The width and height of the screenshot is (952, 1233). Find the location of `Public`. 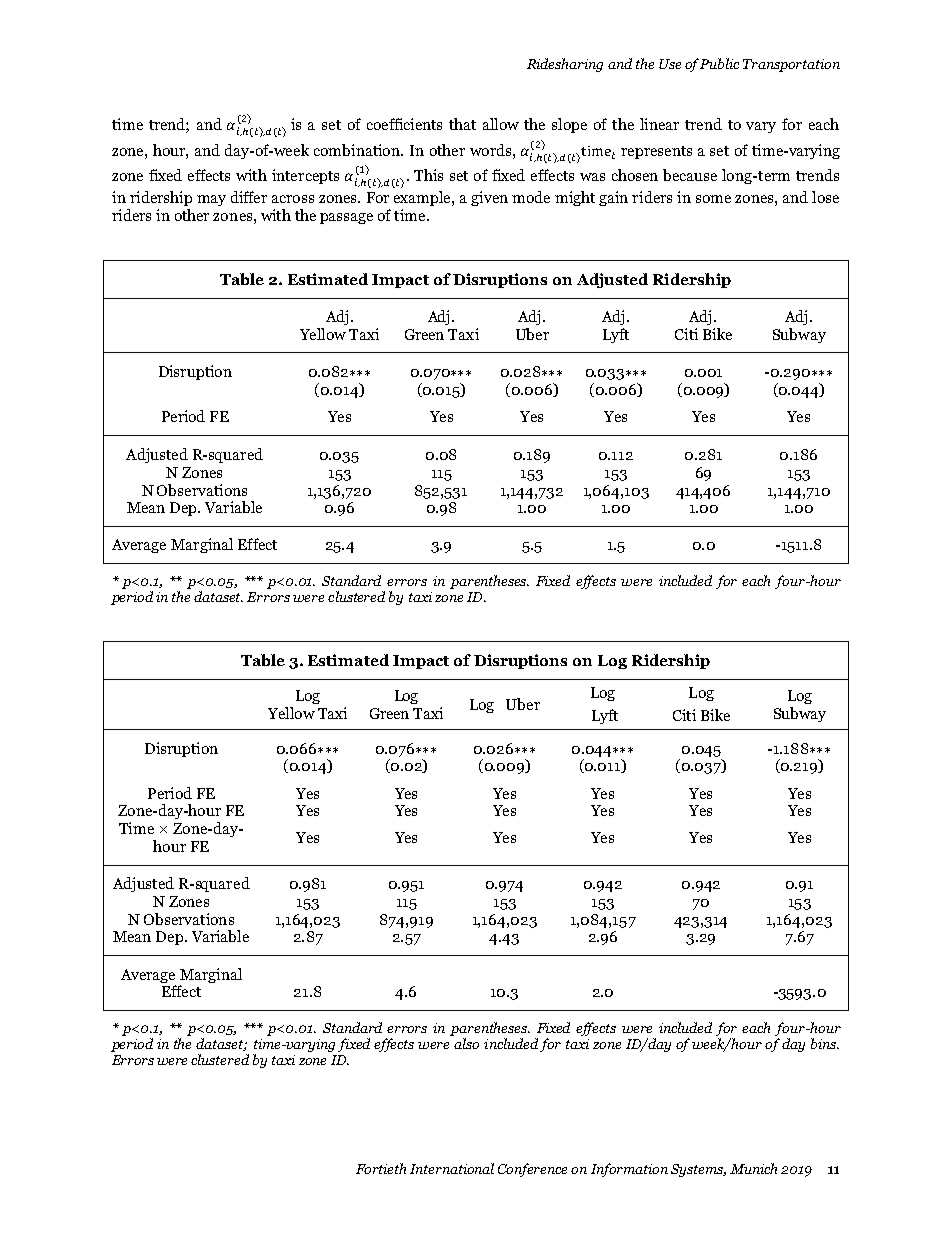

Public is located at coordinates (719, 63).
